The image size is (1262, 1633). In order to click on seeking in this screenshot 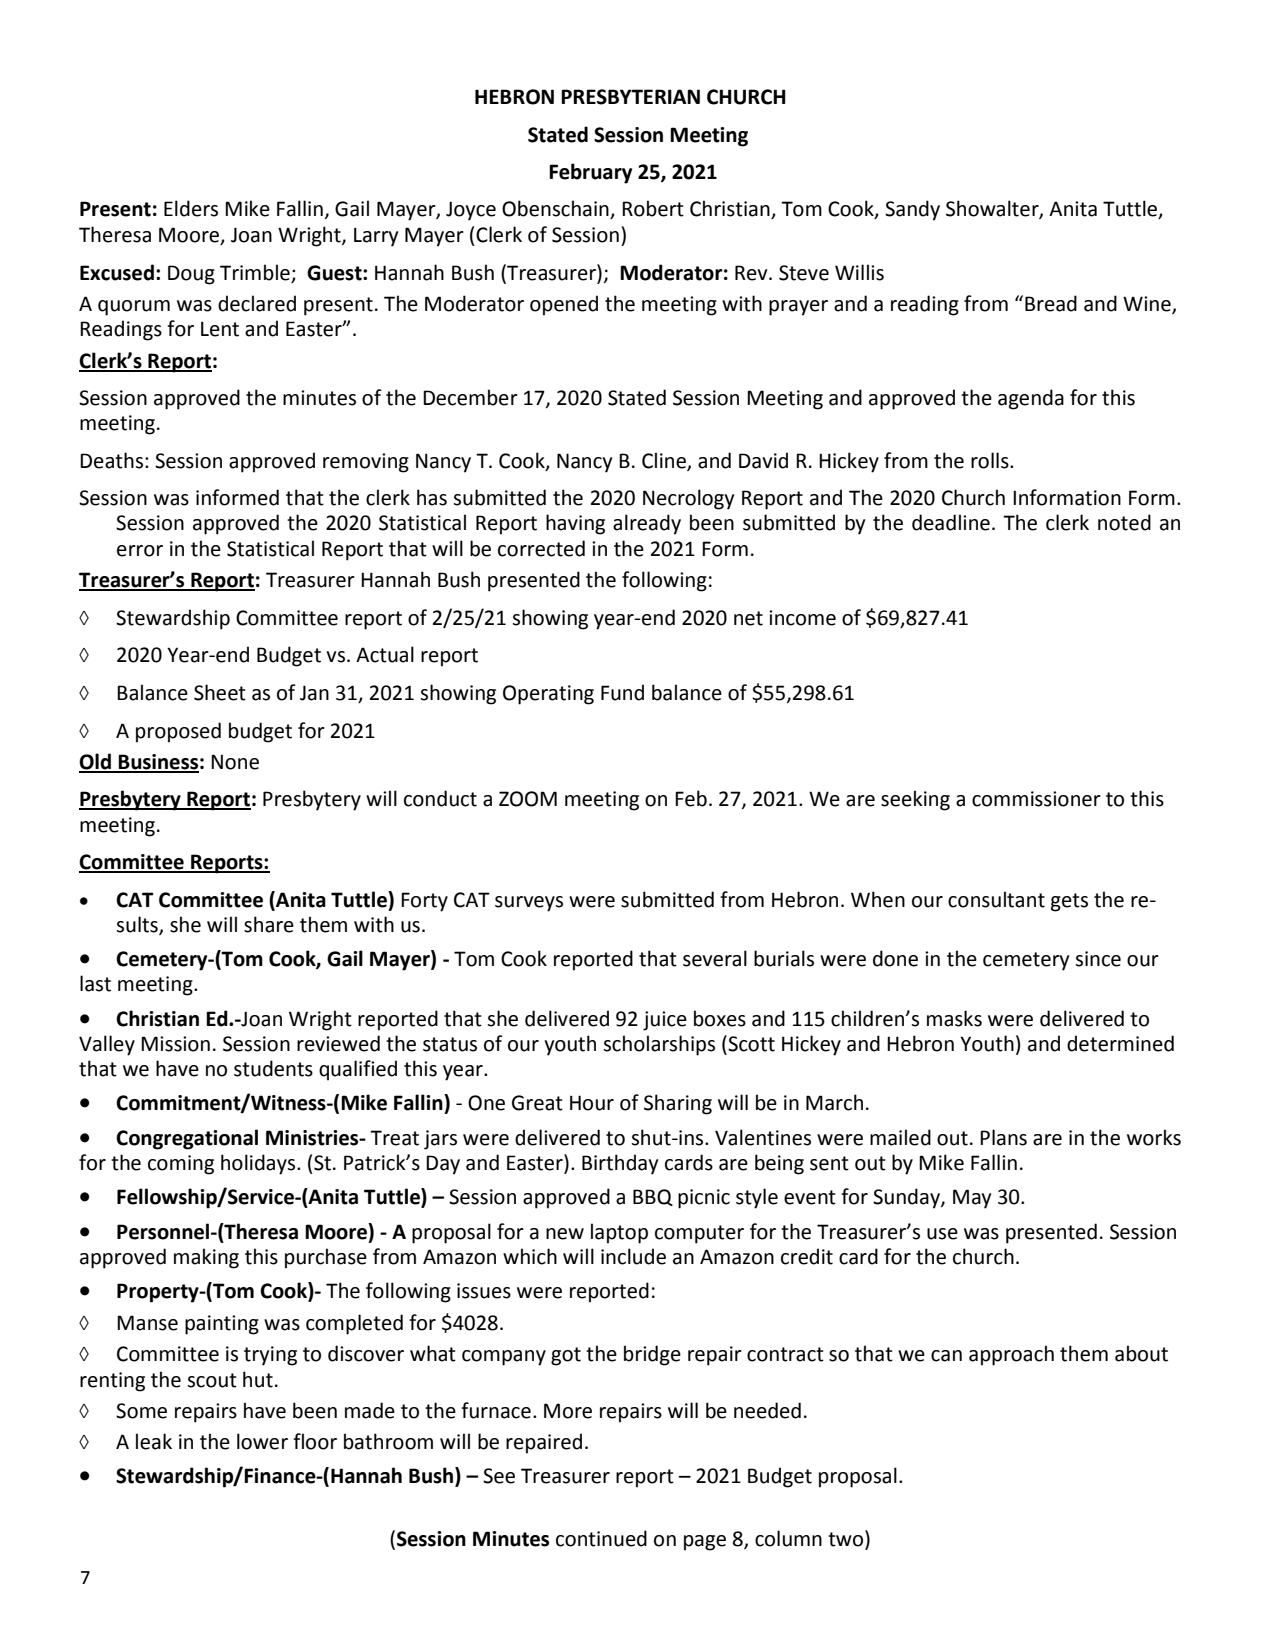, I will do `click(915, 800)`.
